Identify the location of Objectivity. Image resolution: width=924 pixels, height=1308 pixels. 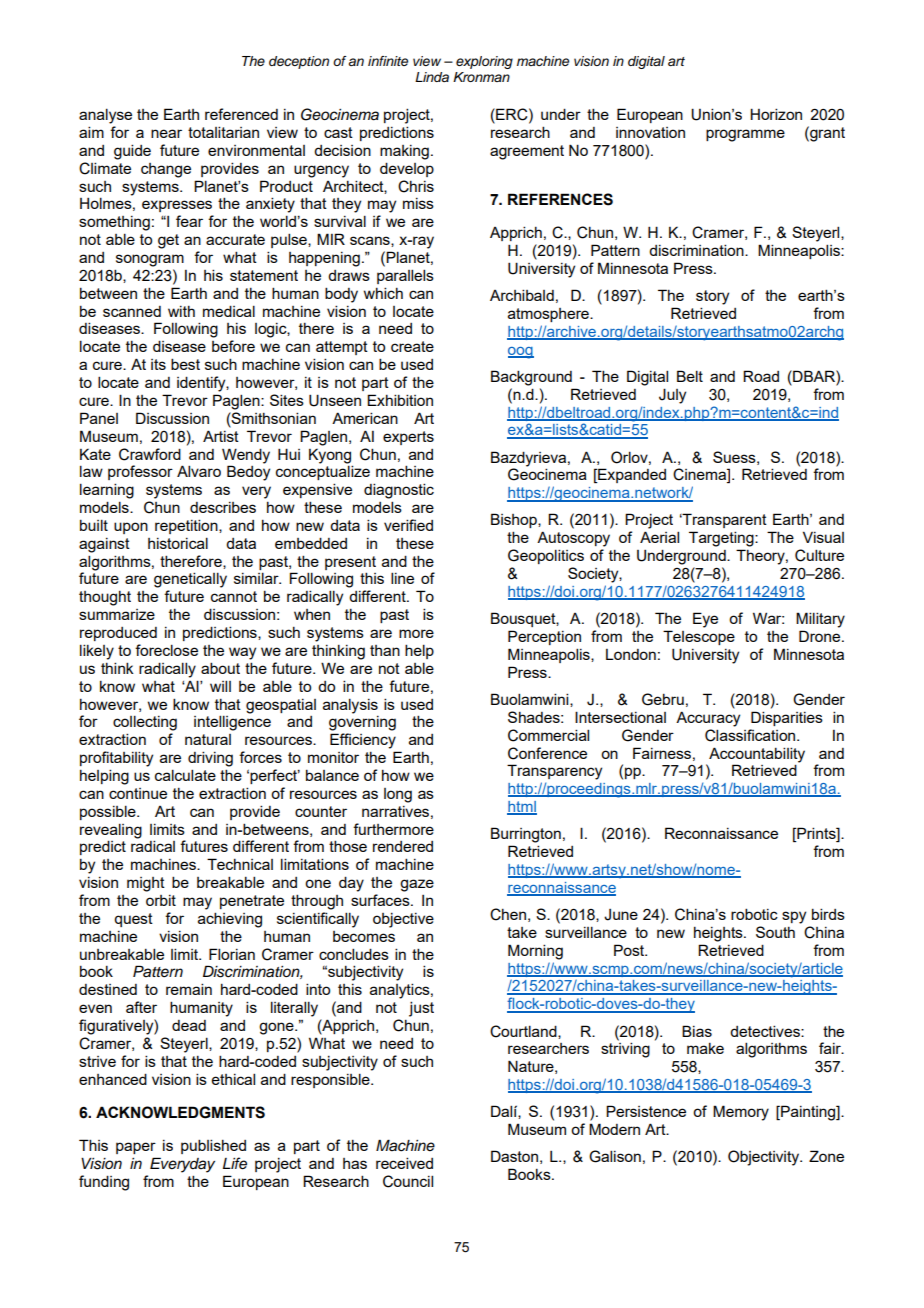
(765, 1158).
